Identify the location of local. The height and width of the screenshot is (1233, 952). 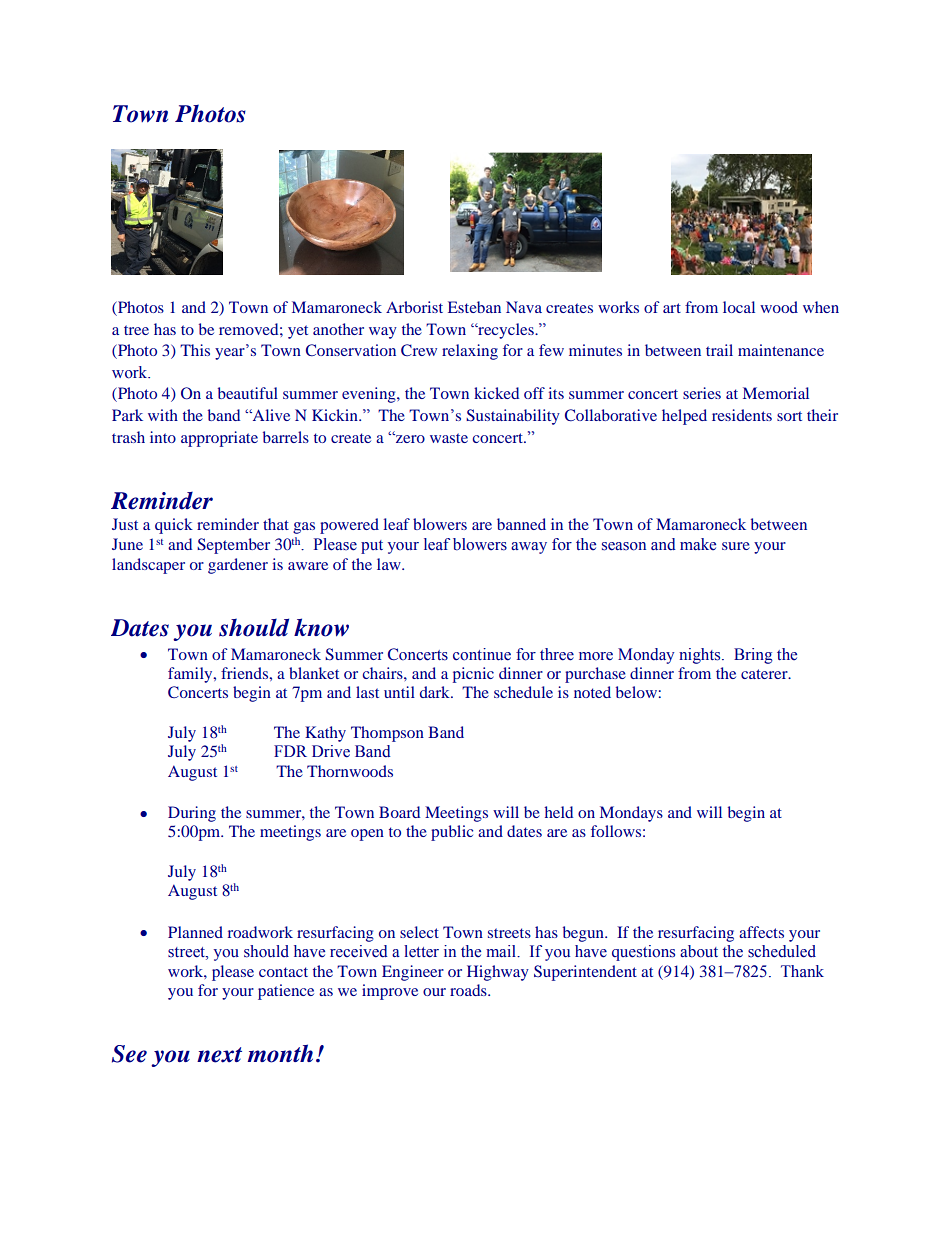
(739, 307).
